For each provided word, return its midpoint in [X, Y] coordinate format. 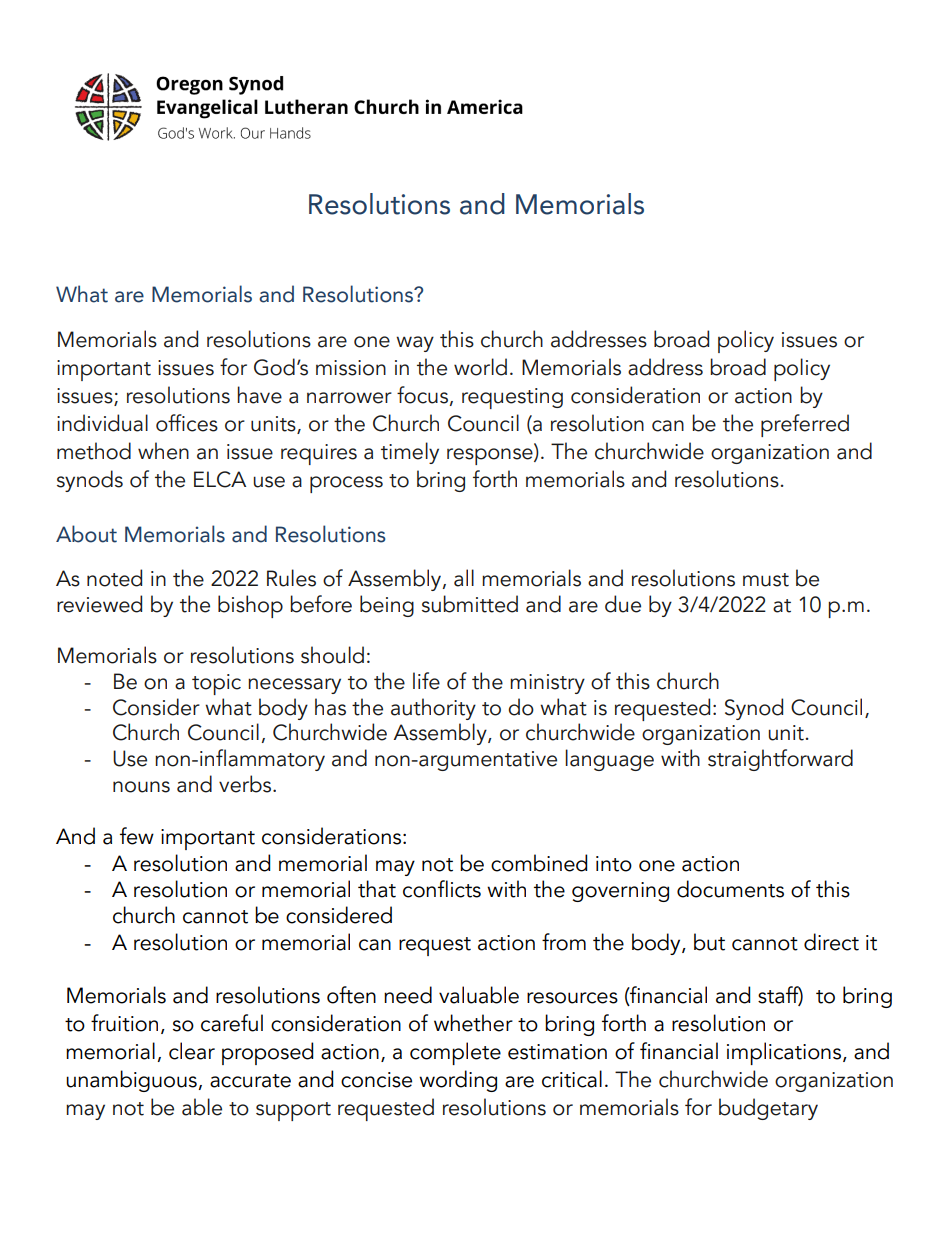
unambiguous [132, 1081]
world [480, 367]
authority [433, 709]
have [259, 395]
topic [216, 684]
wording [458, 1081]
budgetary [768, 1109]
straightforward [780, 760]
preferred [805, 425]
